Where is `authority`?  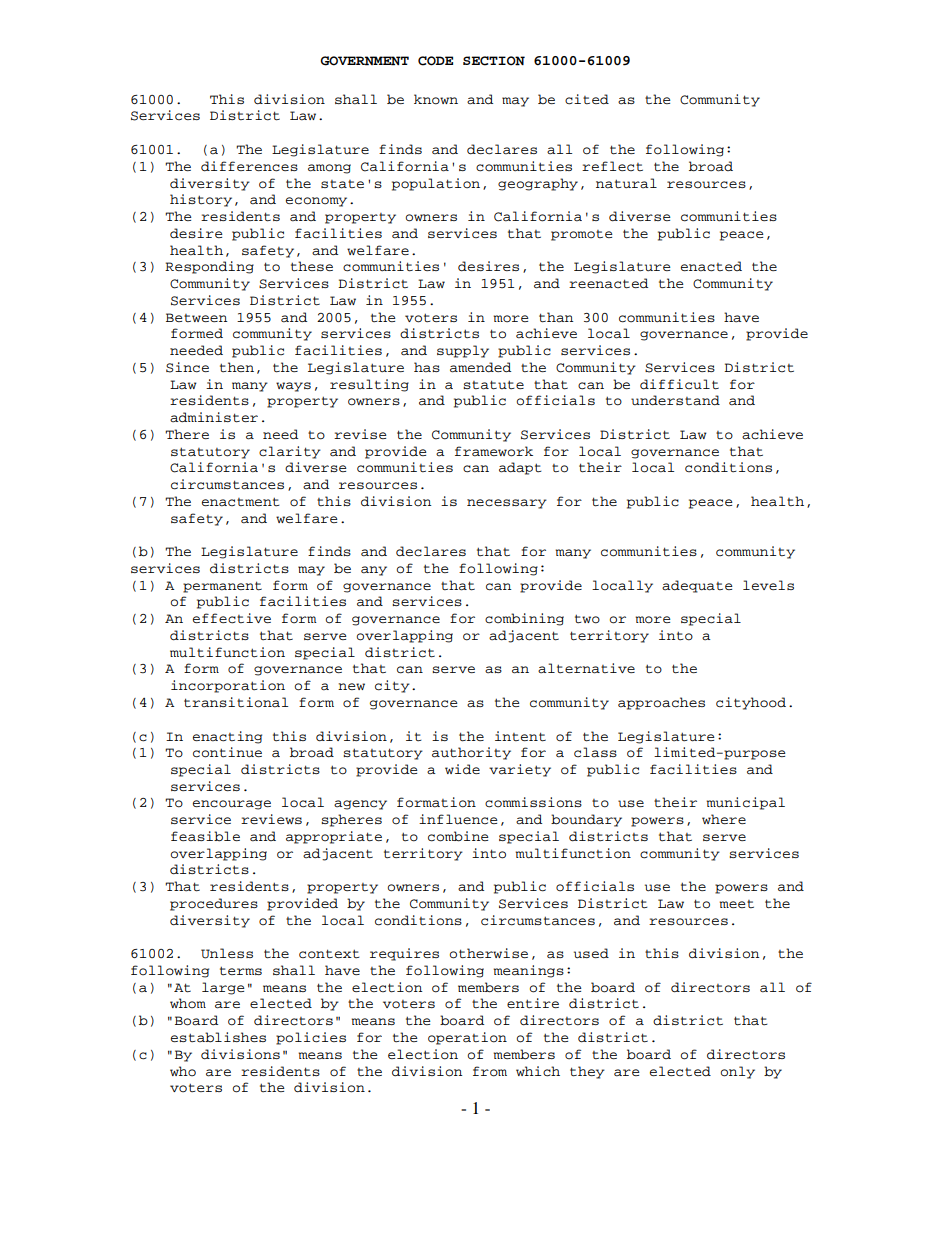
authority is located at coordinates (471, 753).
